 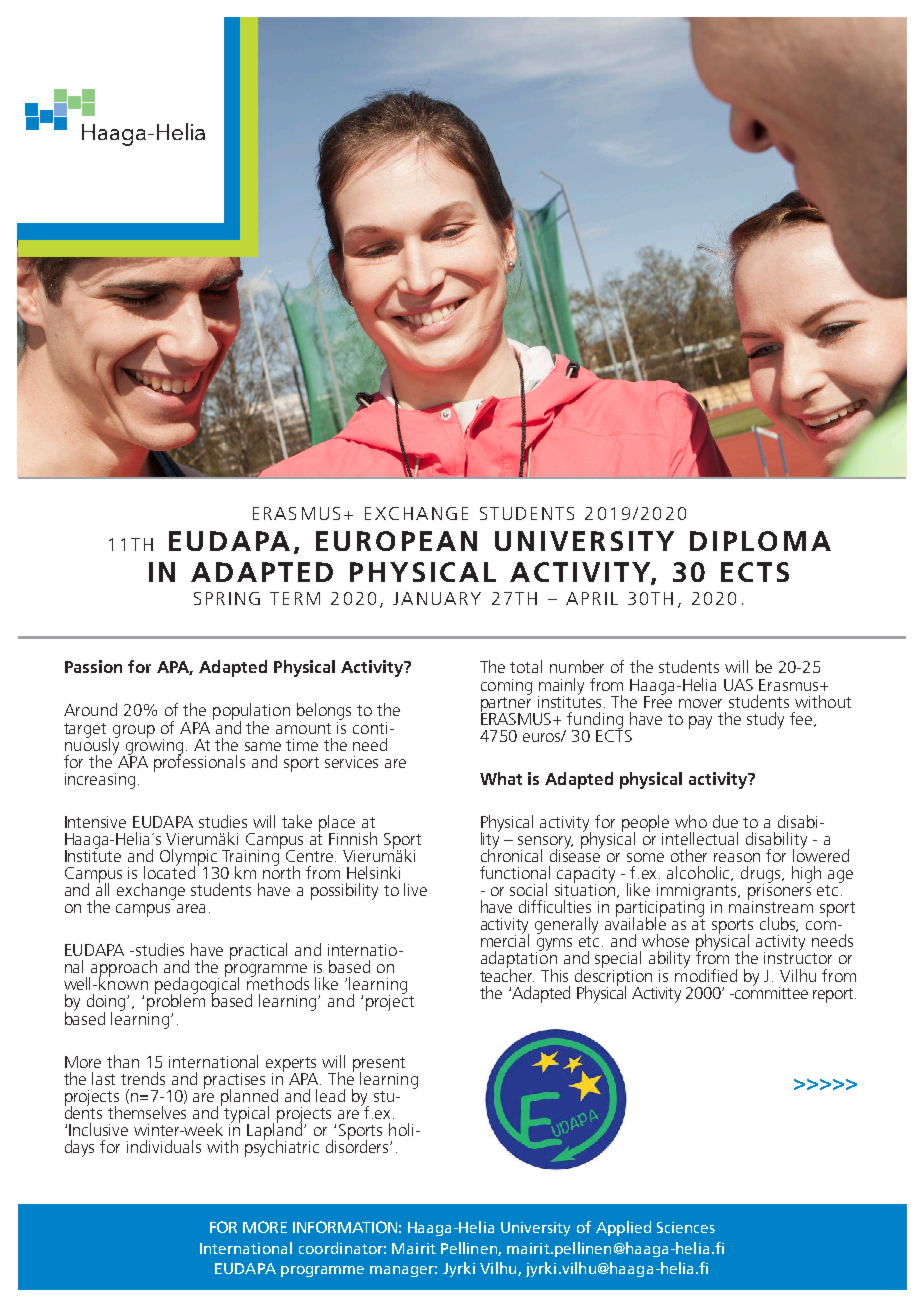 I want to click on What, so click(x=501, y=778).
